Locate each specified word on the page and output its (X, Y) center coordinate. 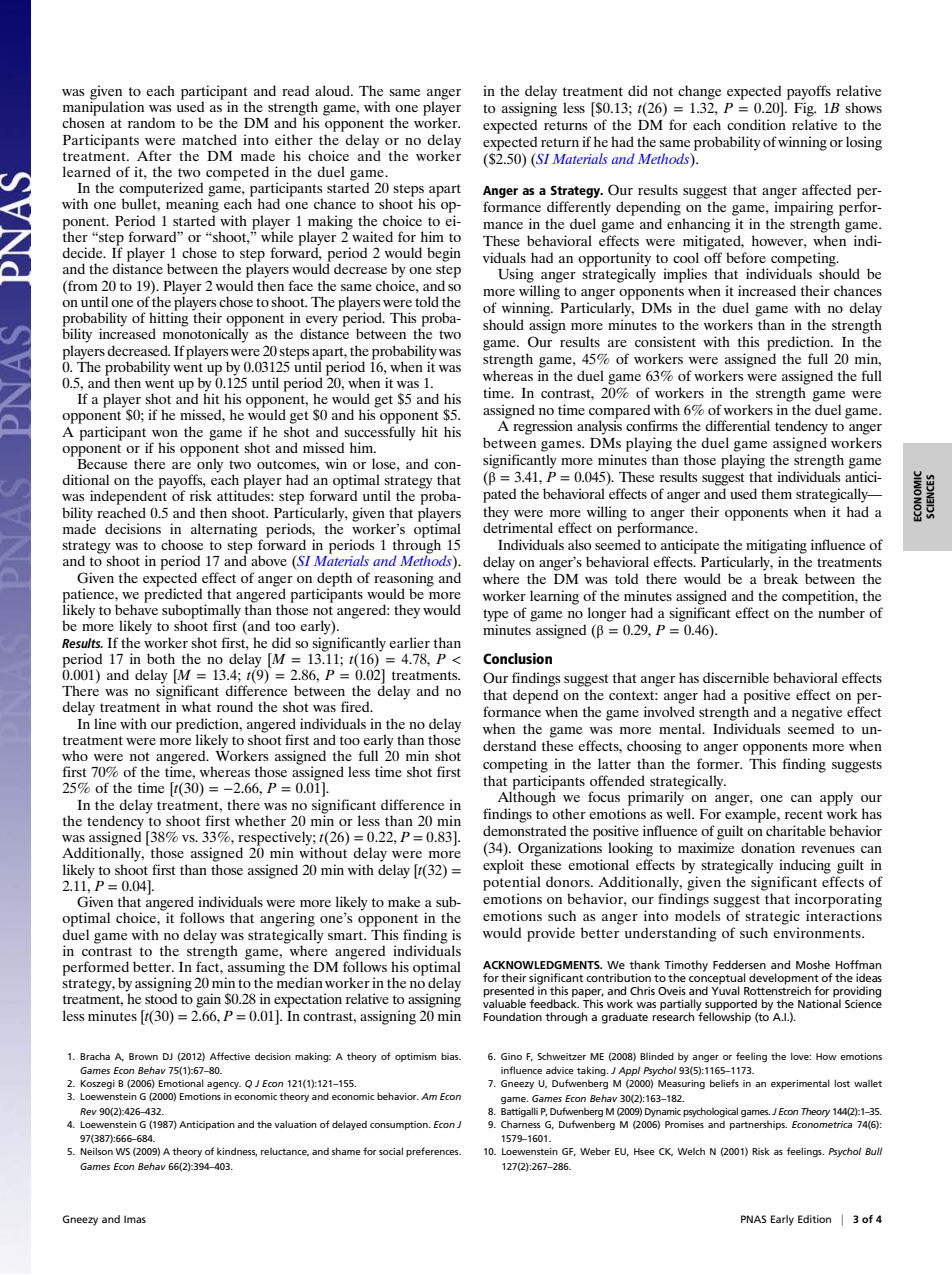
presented (508, 992)
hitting (169, 319)
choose (182, 544)
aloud (333, 90)
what (196, 706)
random (151, 122)
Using (516, 275)
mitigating (776, 546)
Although (527, 797)
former (719, 763)
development (784, 980)
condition (756, 124)
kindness (237, 1151)
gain (208, 1000)
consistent (665, 341)
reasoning (404, 579)
